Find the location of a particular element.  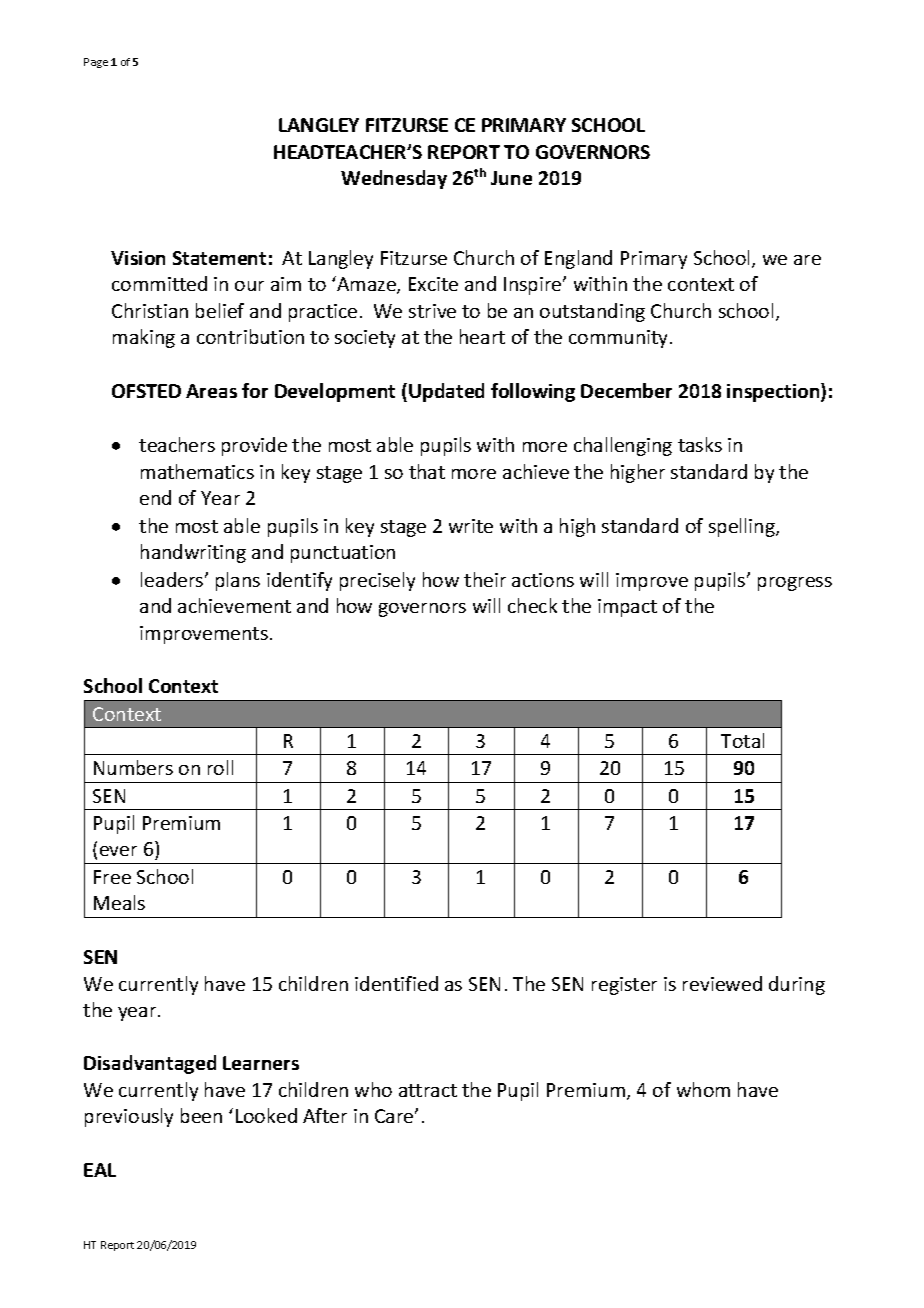

Disadvantaged is located at coordinates (150, 1064).
